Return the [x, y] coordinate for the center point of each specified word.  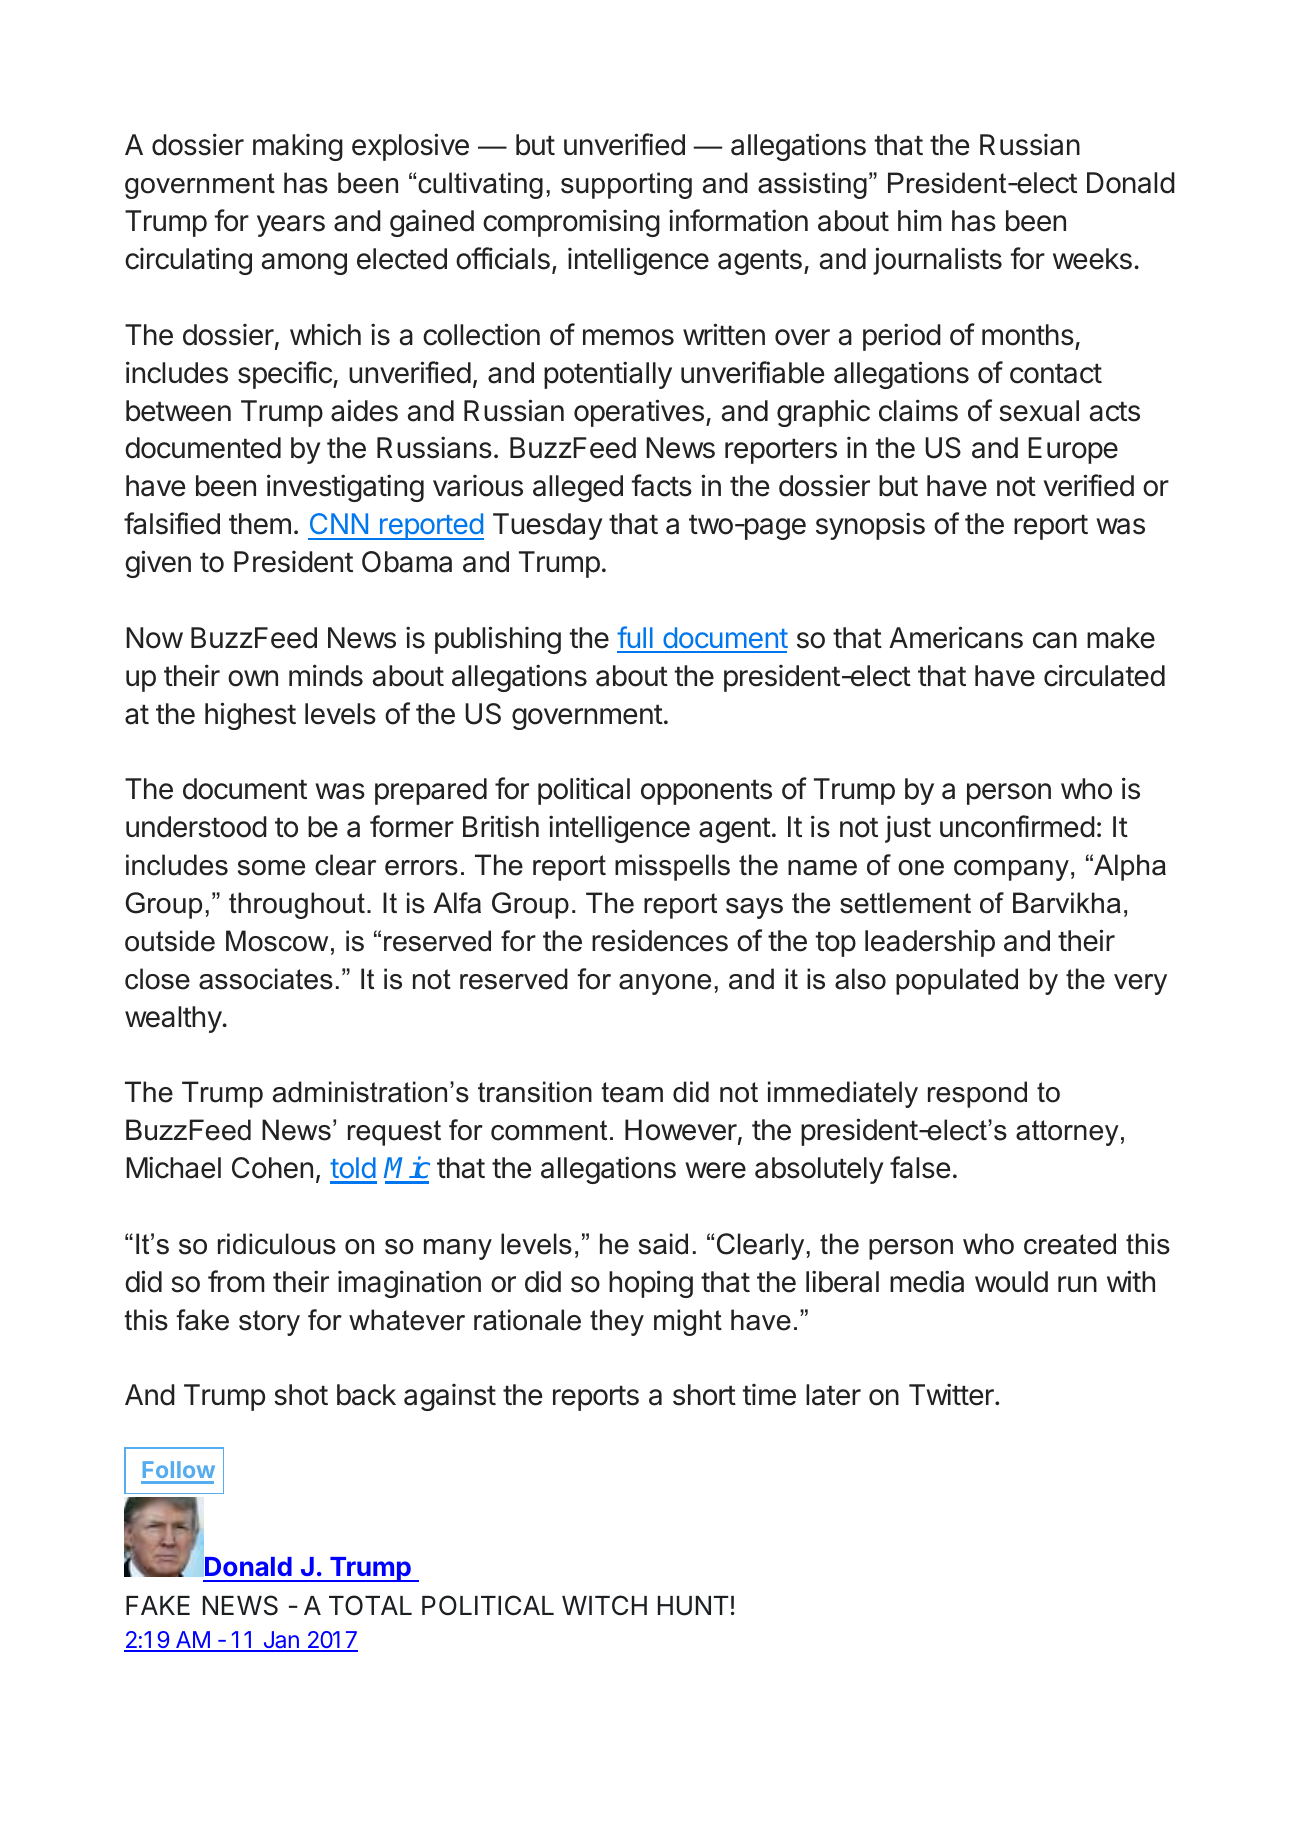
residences [660, 940]
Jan [281, 1641]
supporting [626, 185]
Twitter [952, 1394]
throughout [297, 905]
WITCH [604, 1605]
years [291, 226]
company [1011, 870]
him [920, 220]
